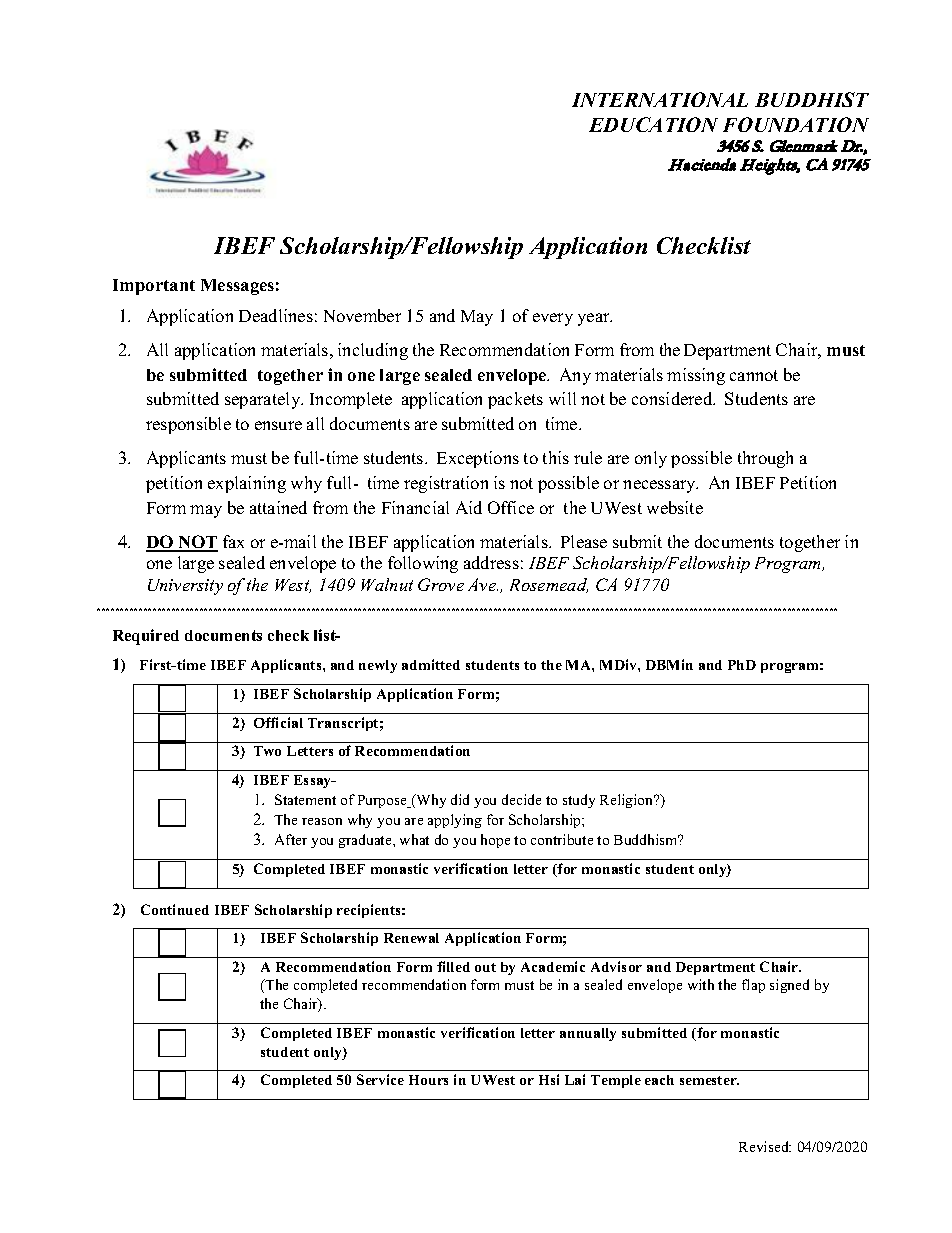 This image has width=952, height=1233. I want to click on website, so click(675, 507).
